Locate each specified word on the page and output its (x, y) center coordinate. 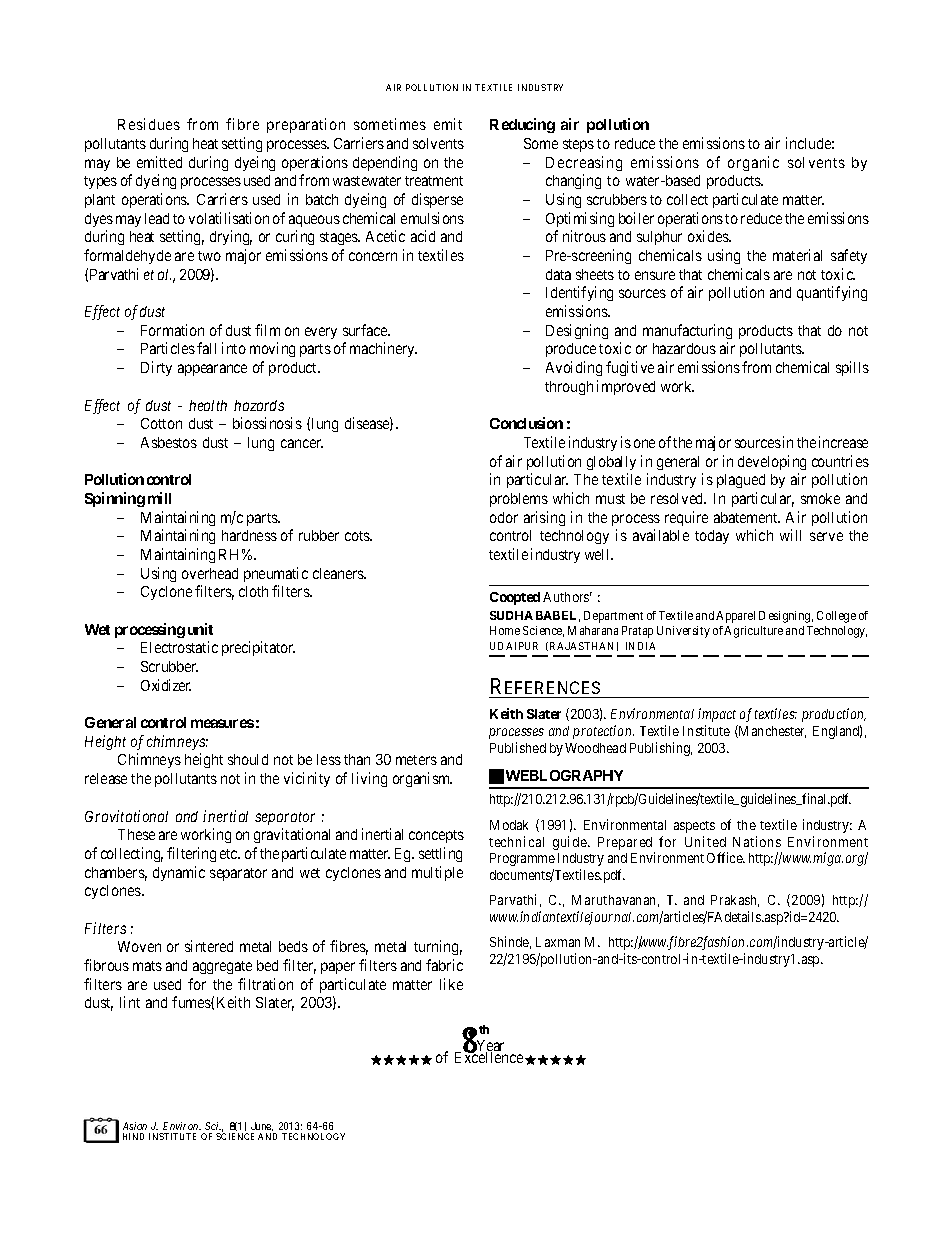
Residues (149, 124)
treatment (434, 181)
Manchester (771, 731)
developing (772, 462)
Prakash (735, 901)
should (248, 759)
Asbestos (169, 442)
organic (753, 163)
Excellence (489, 1056)
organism (422, 779)
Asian (135, 1126)
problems (519, 500)
